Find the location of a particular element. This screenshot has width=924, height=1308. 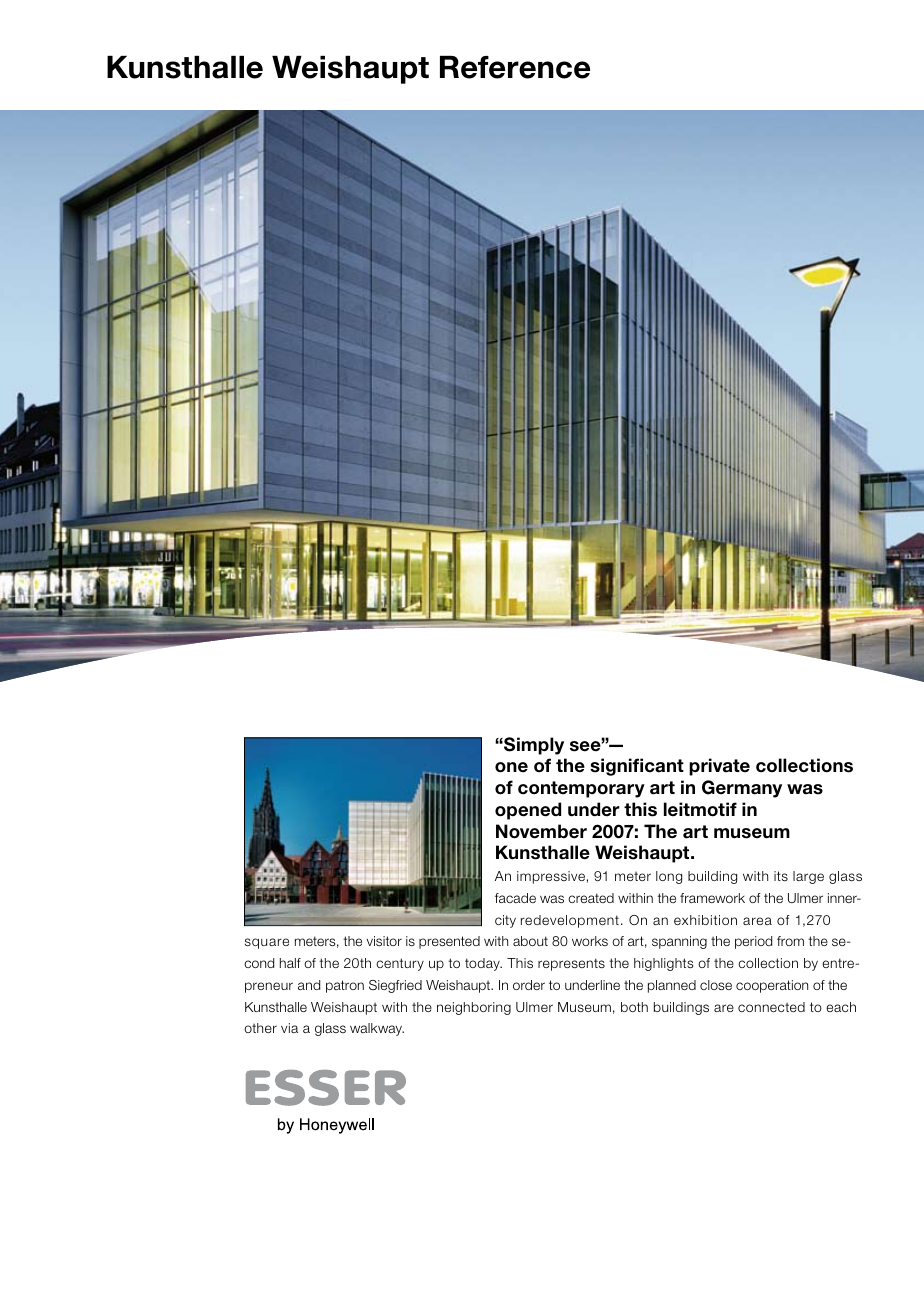

Reference is located at coordinates (515, 67).
